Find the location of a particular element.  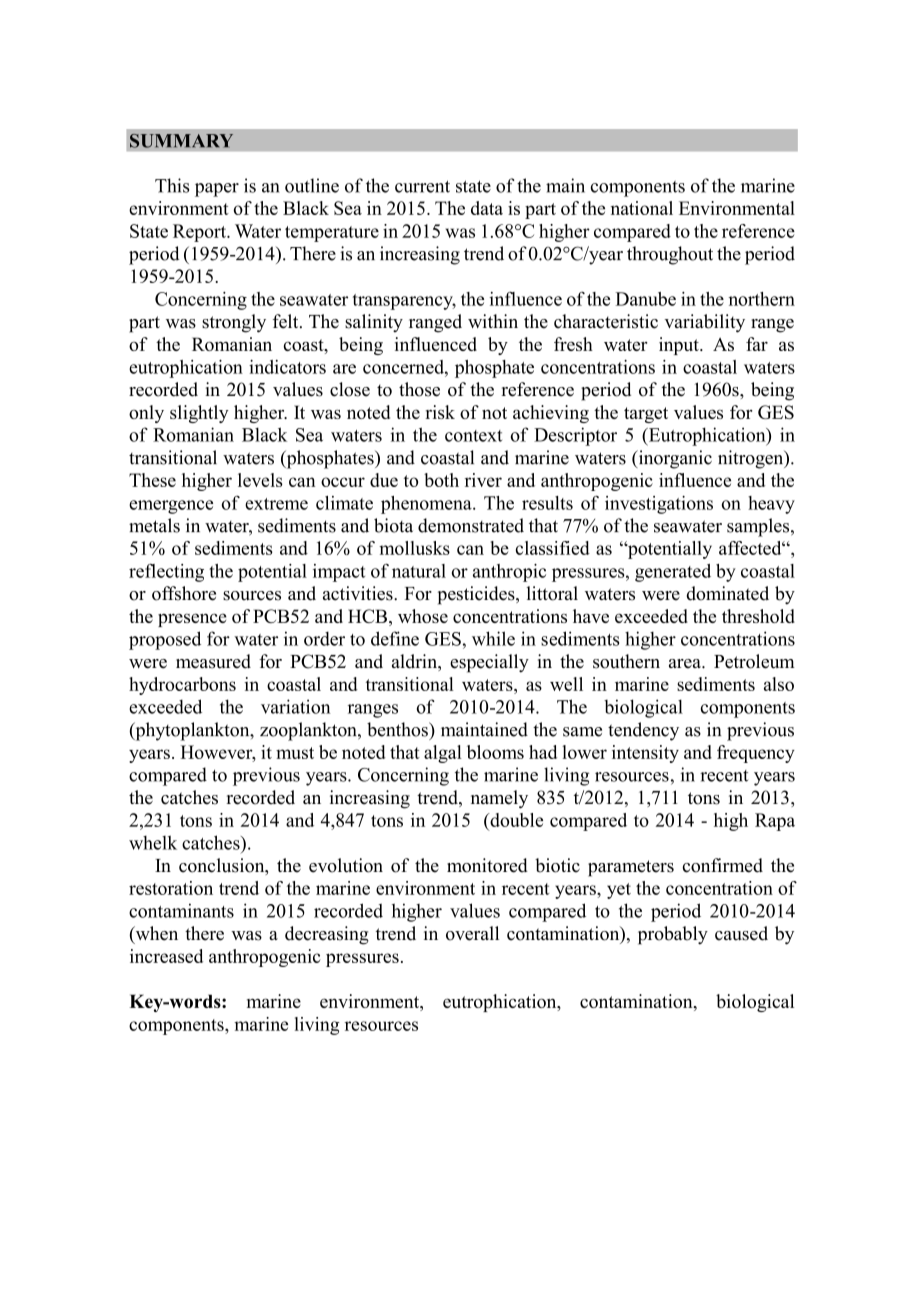

reflecting is located at coordinates (166, 572).
